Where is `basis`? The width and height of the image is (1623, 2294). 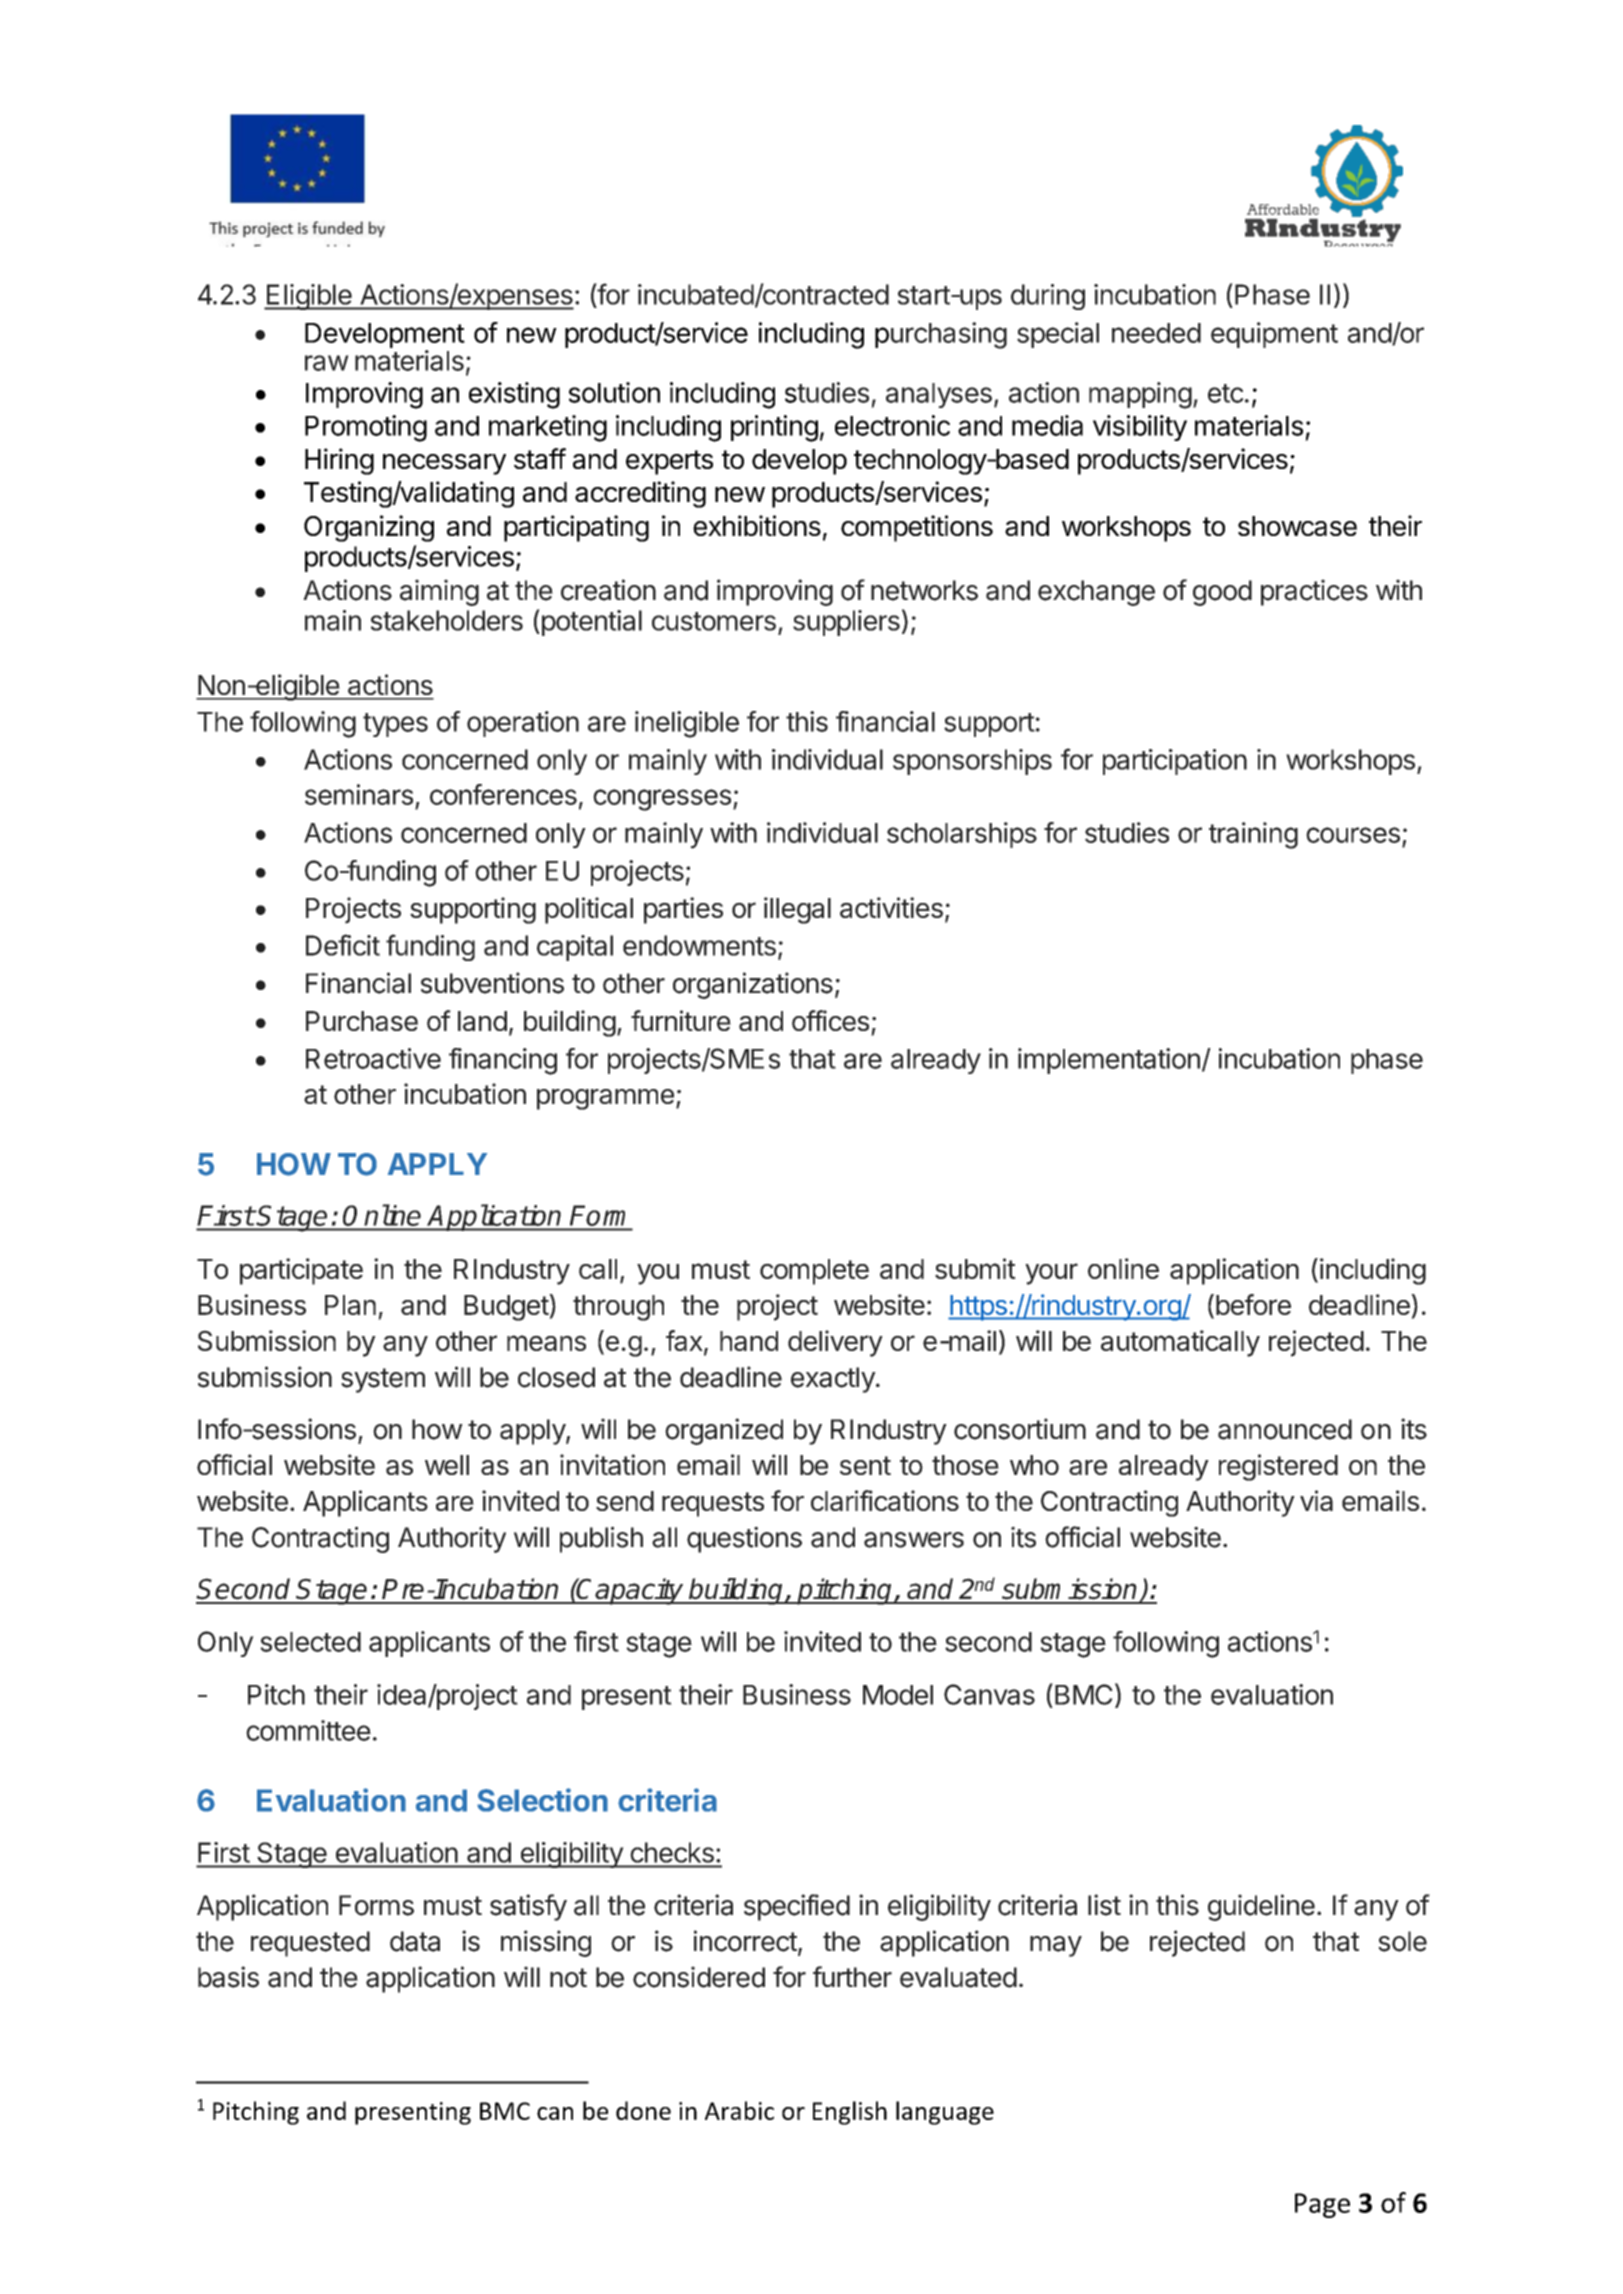 basis is located at coordinates (228, 1977).
